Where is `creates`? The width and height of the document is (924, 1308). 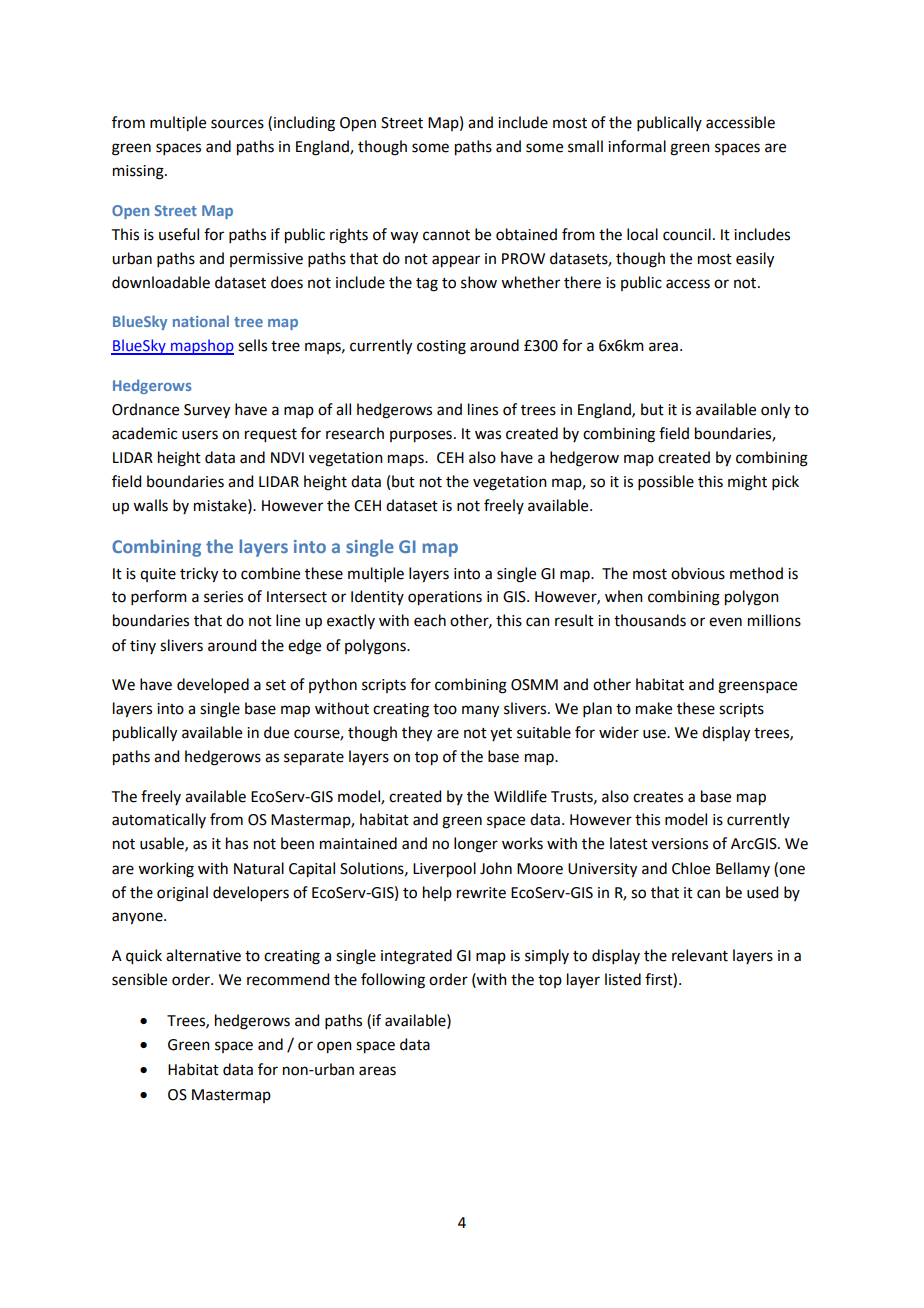
creates is located at coordinates (658, 797).
